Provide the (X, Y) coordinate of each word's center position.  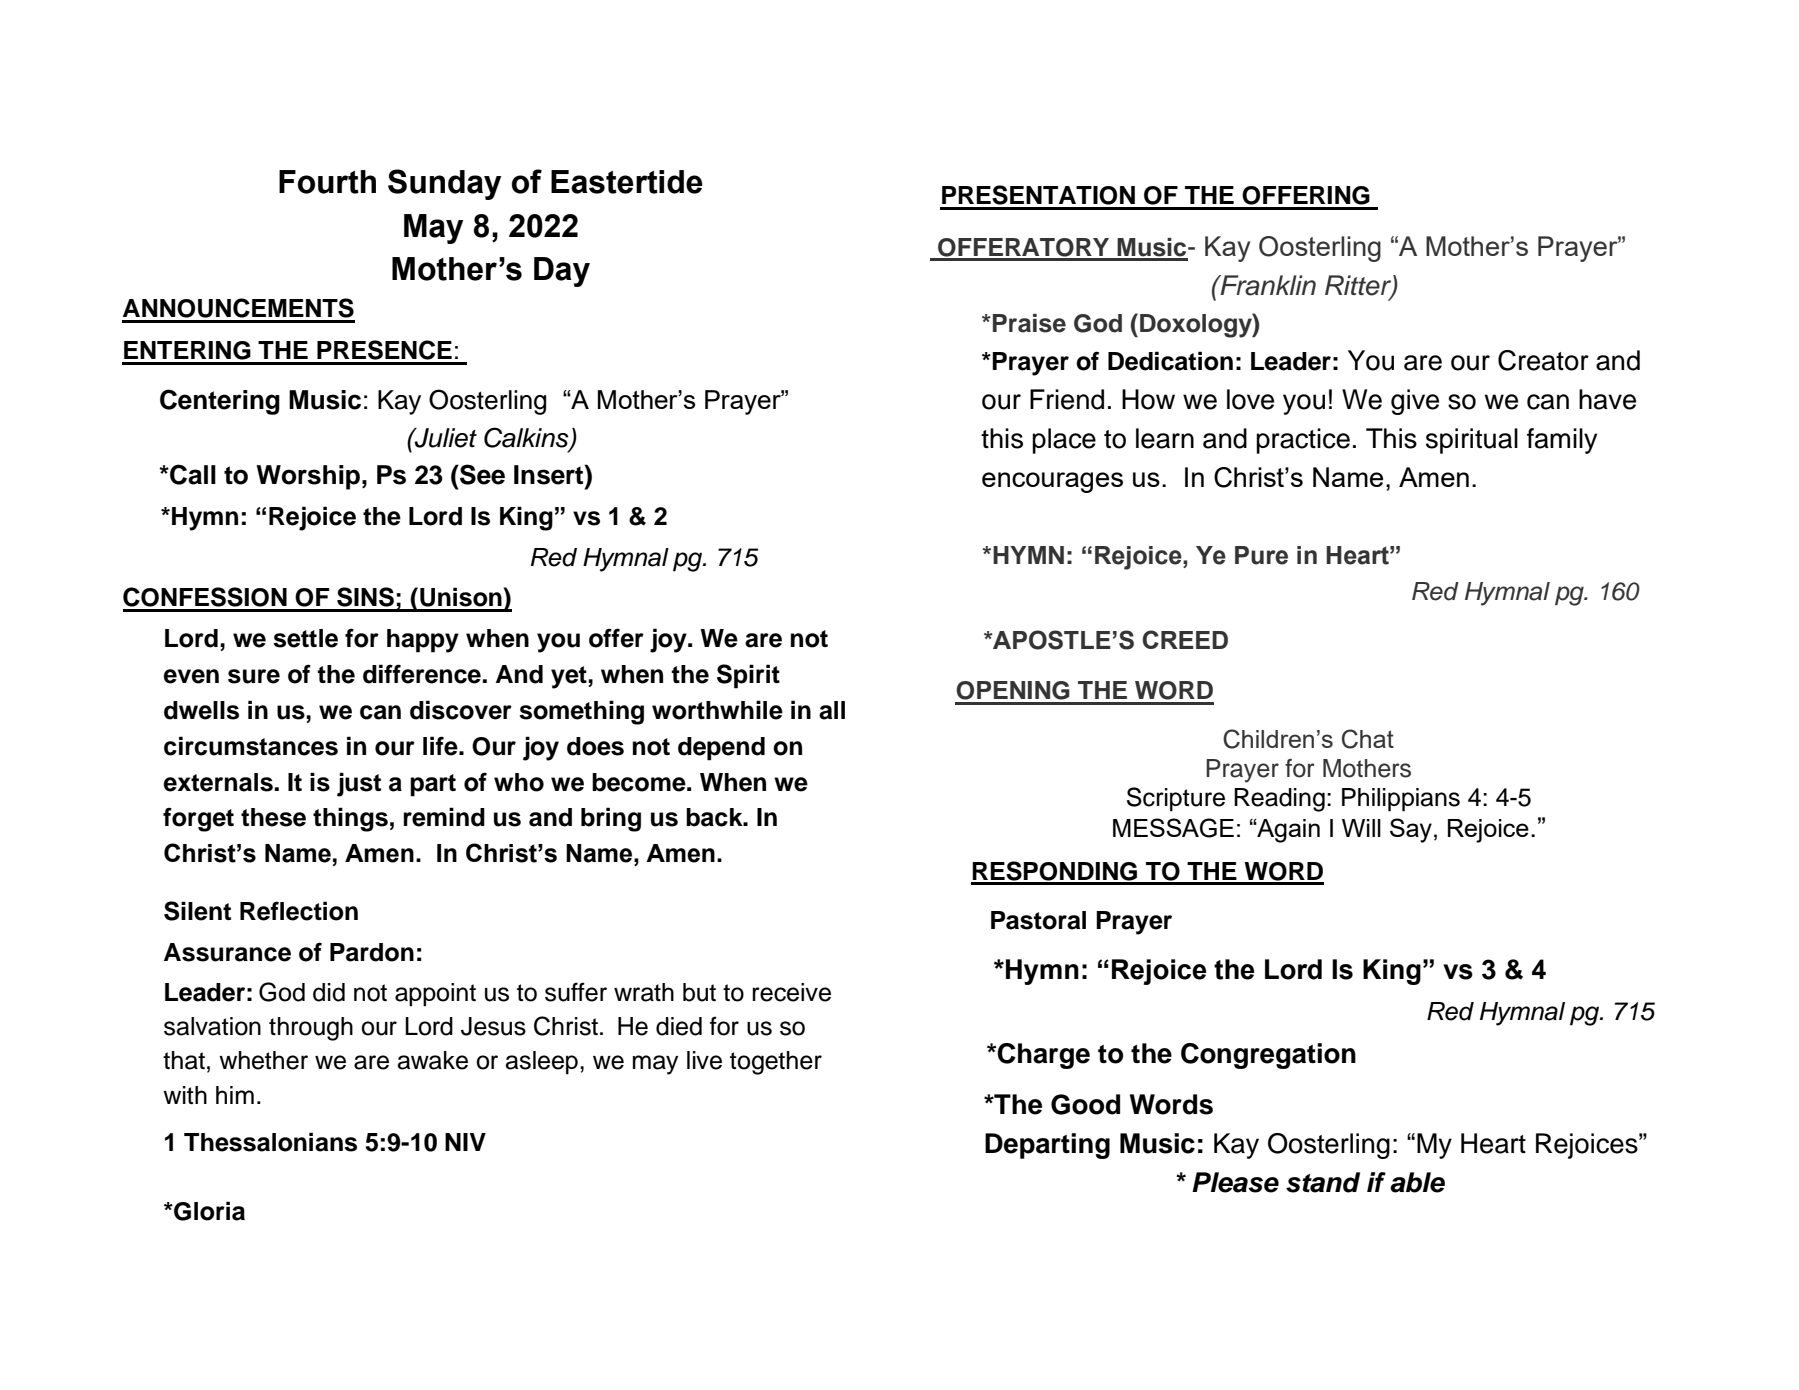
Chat (1368, 739)
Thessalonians (270, 1142)
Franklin (1267, 285)
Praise (1029, 323)
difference (422, 674)
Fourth (327, 182)
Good (1085, 1104)
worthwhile (717, 710)
